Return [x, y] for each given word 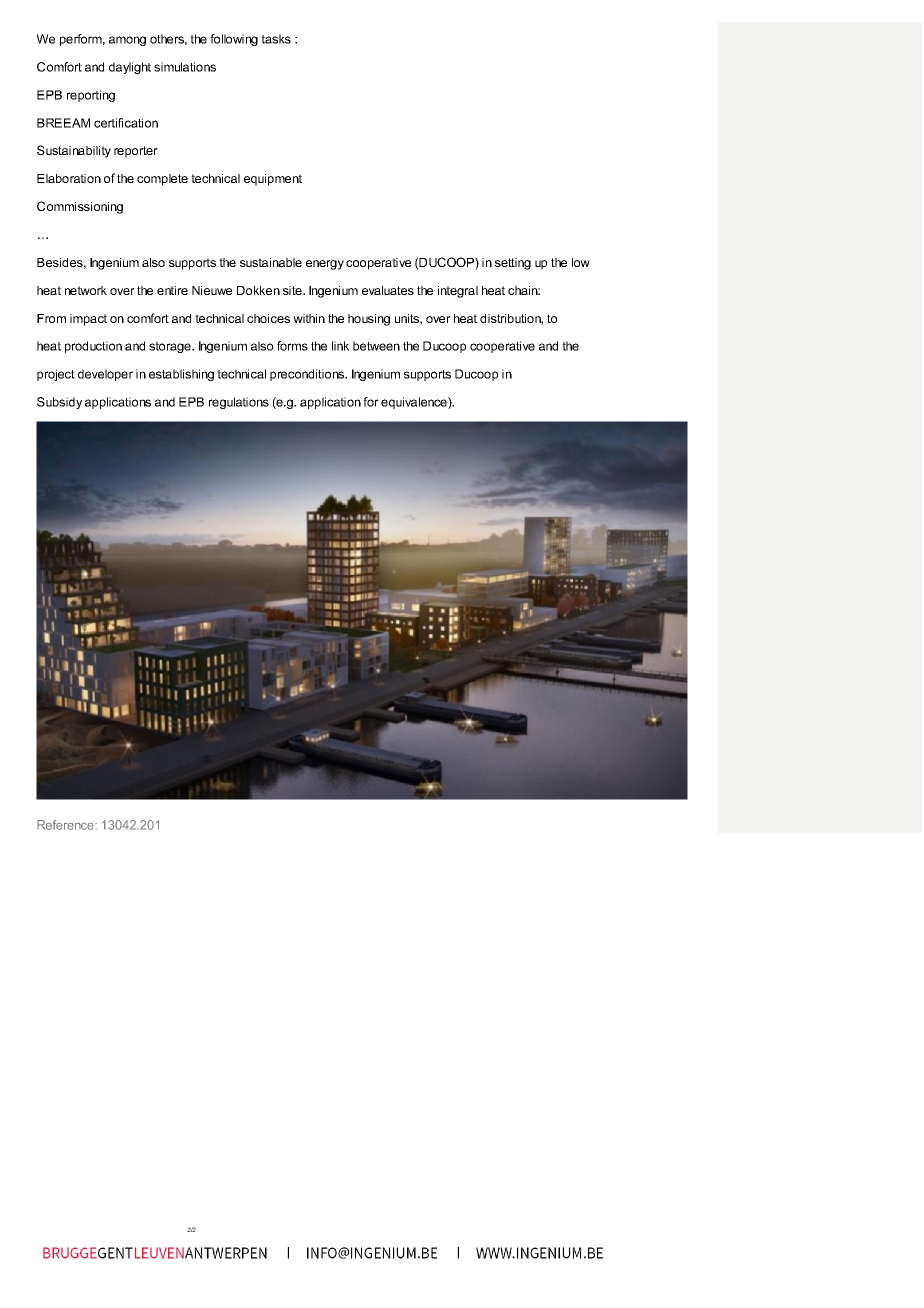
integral [458, 292]
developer [105, 375]
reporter [136, 152]
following [234, 40]
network [86, 290]
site [293, 290]
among [127, 41]
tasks [276, 39]
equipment [273, 180]
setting [513, 264]
